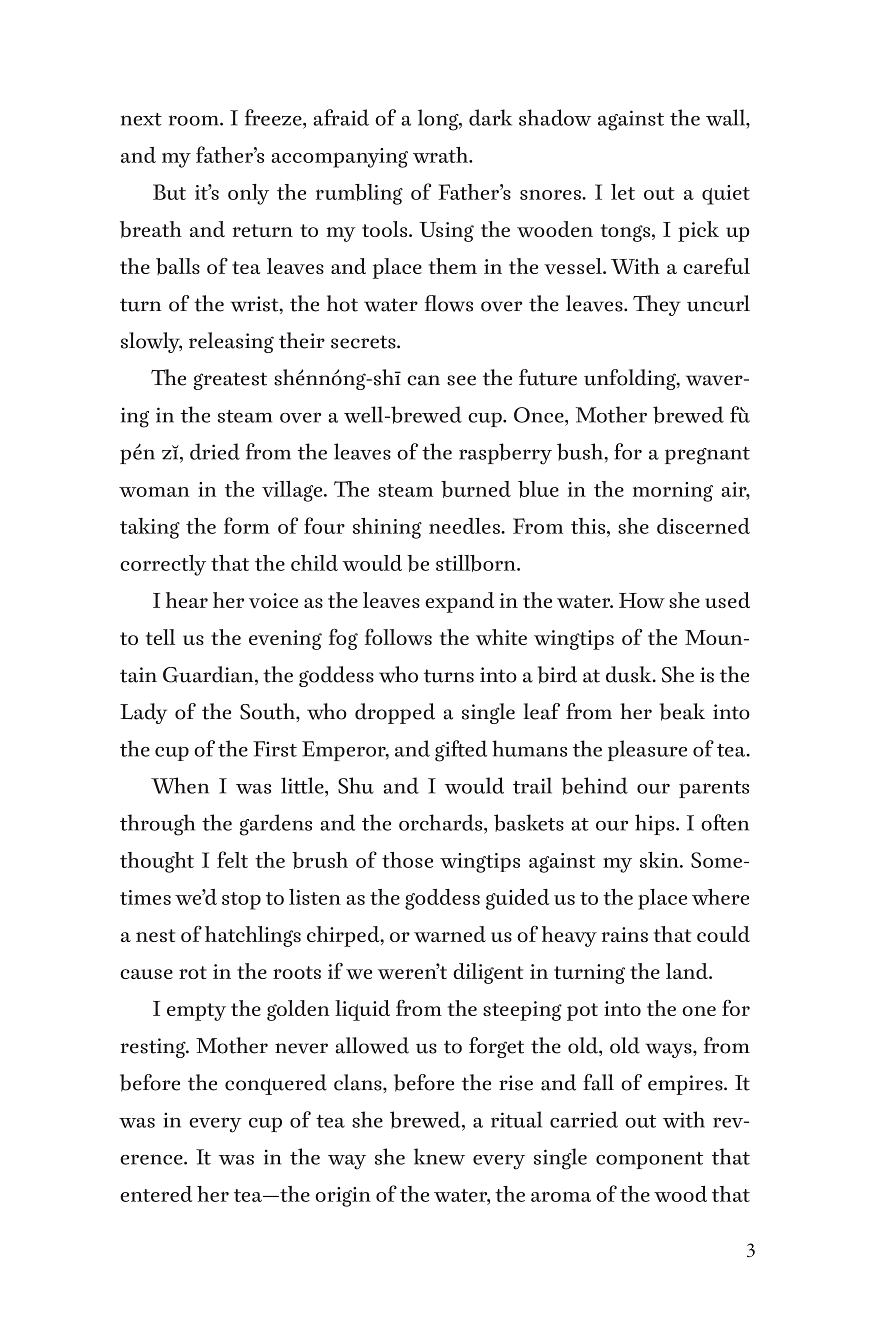  Describe the element at coordinates (442, 822) in the screenshot. I see `orchards` at that location.
